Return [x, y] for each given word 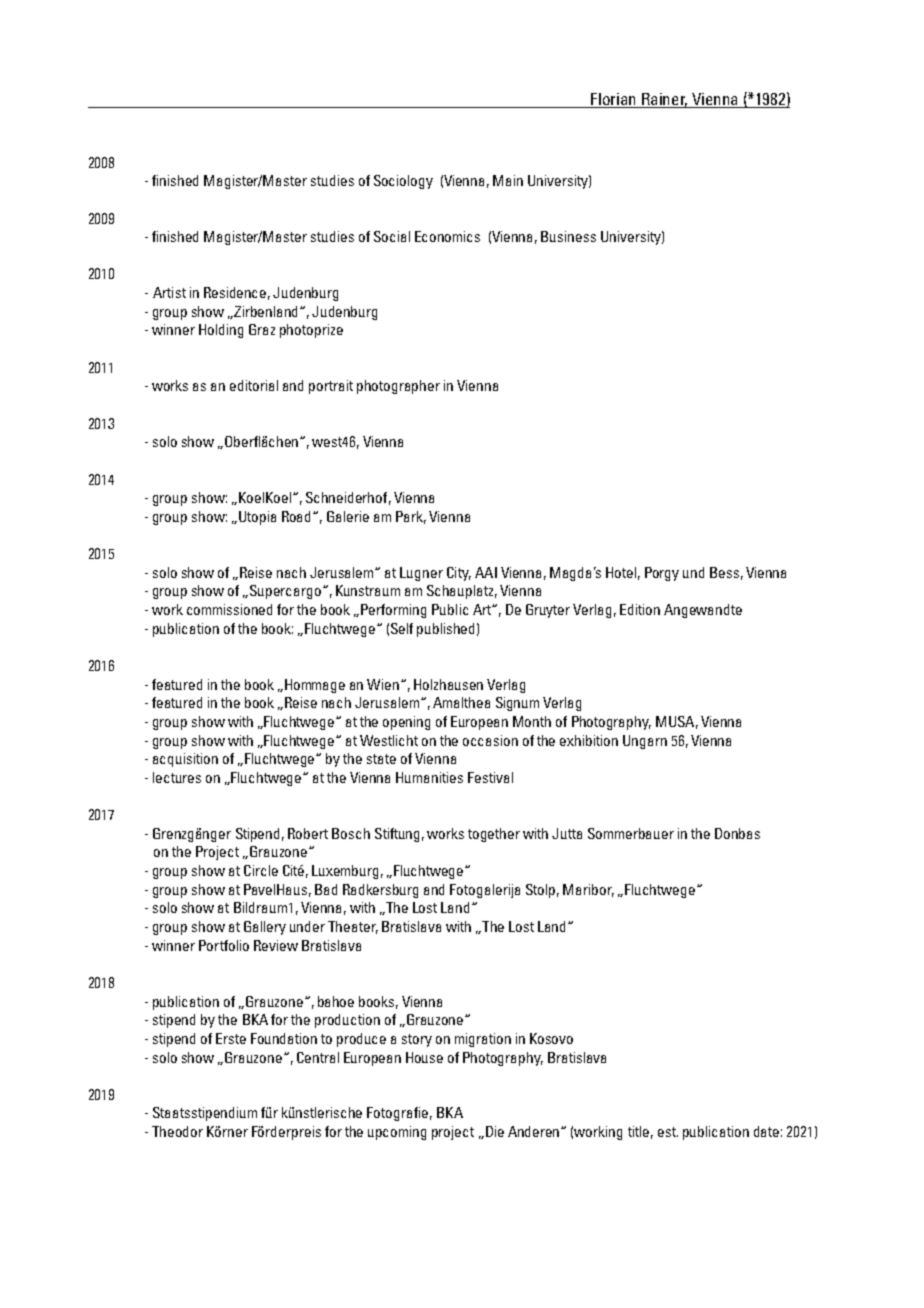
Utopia [257, 518]
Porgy [662, 574]
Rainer [664, 100]
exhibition [589, 740]
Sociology [403, 182]
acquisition [185, 760]
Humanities [429, 777]
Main [508, 180]
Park [411, 517]
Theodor [177, 1131]
